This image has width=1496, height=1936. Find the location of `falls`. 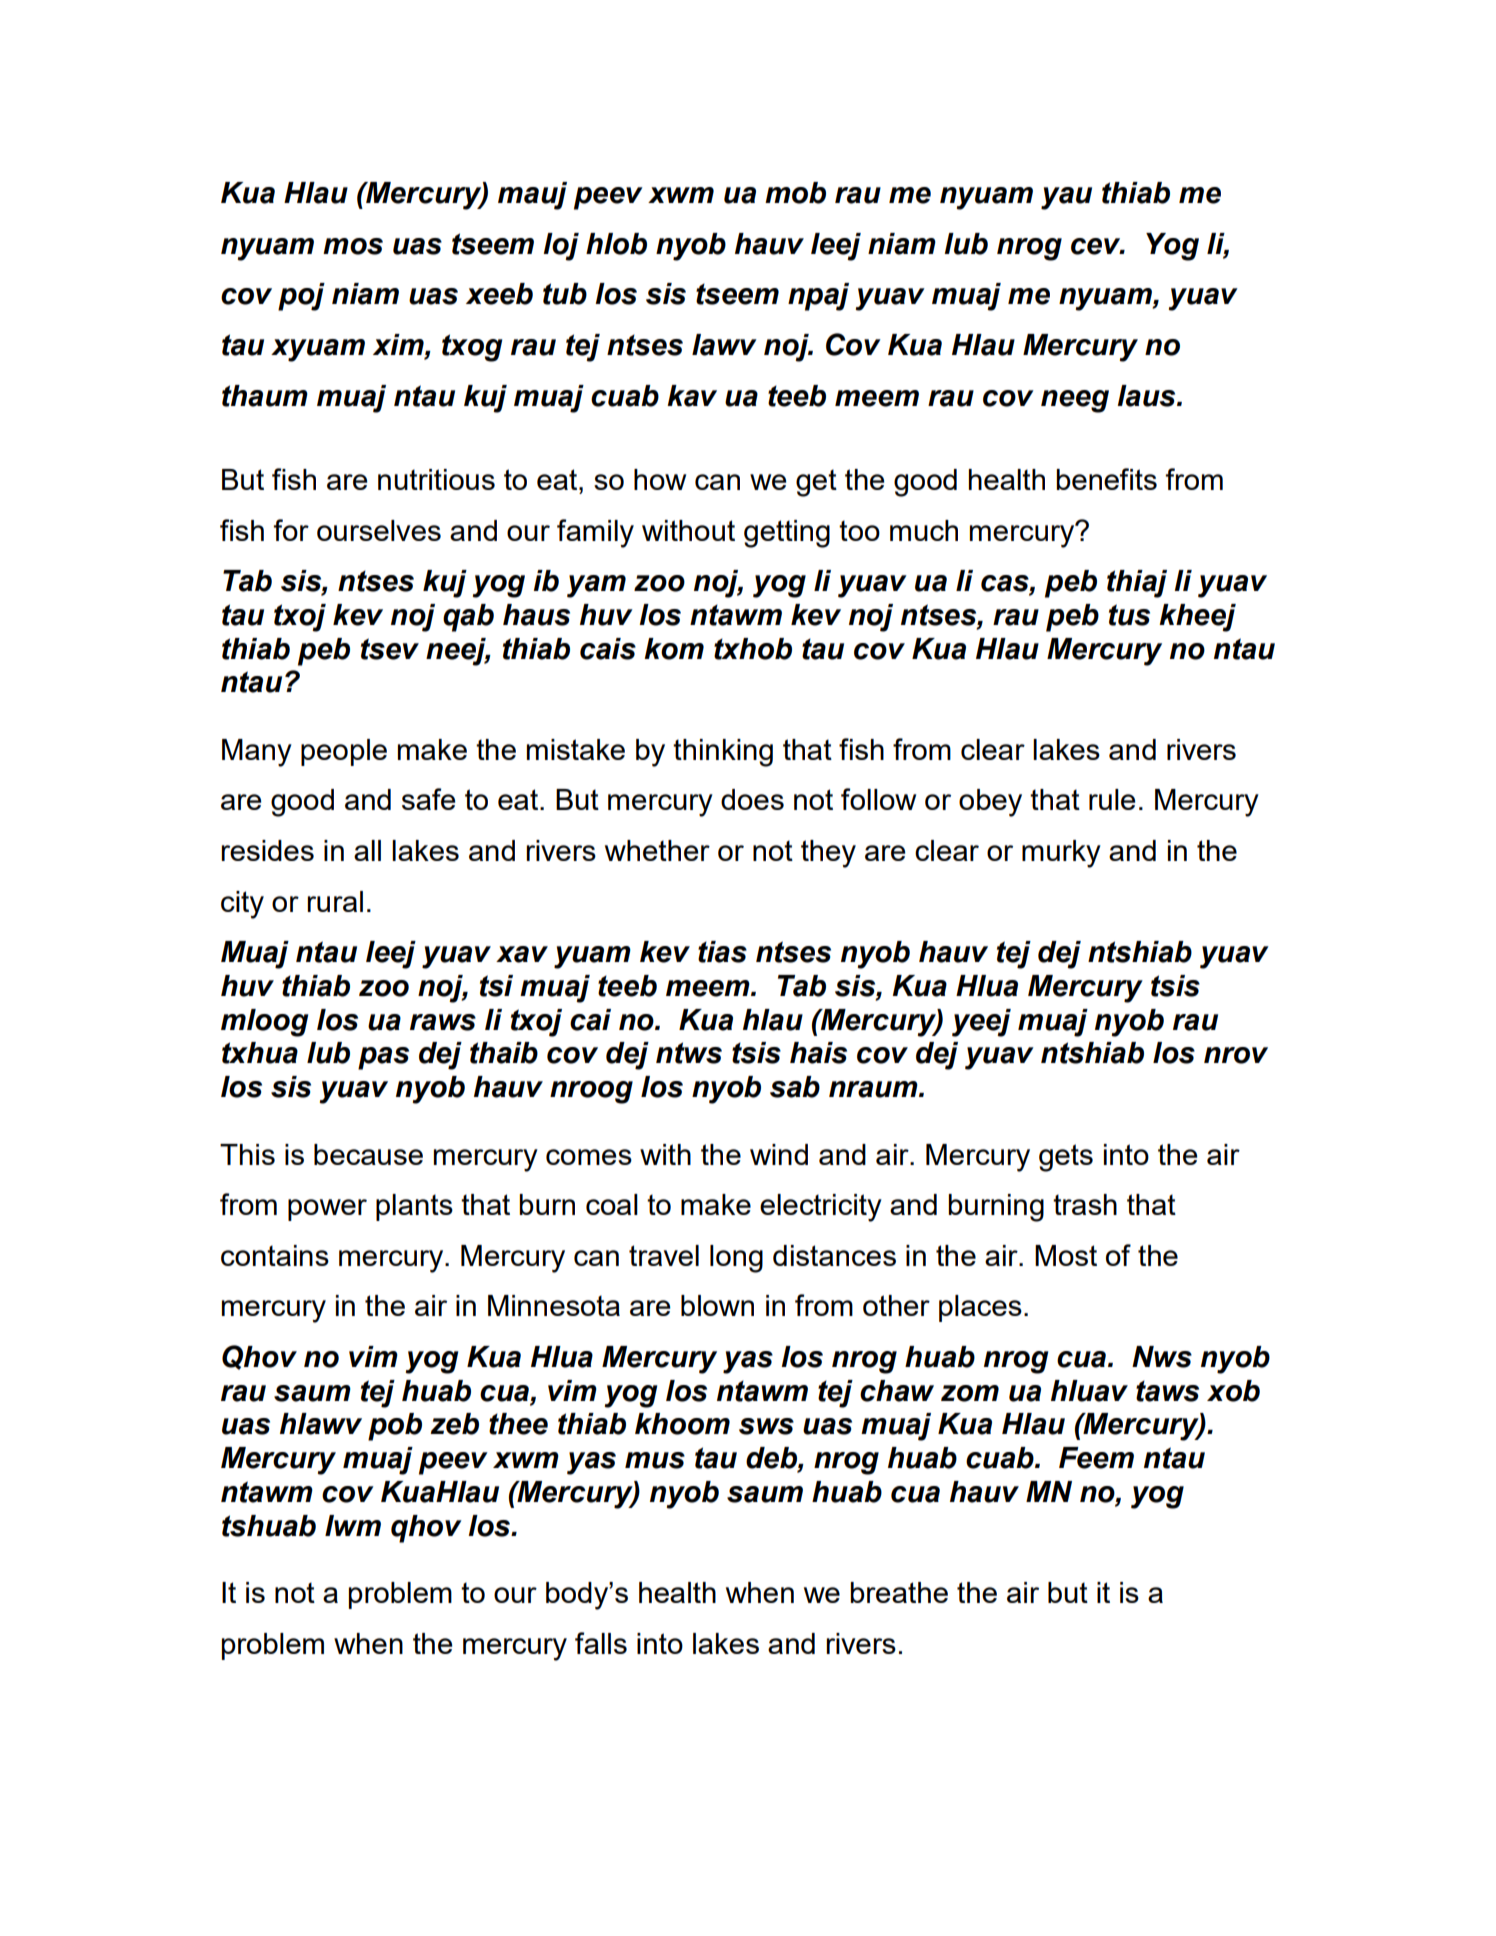

falls is located at coordinates (601, 1643).
